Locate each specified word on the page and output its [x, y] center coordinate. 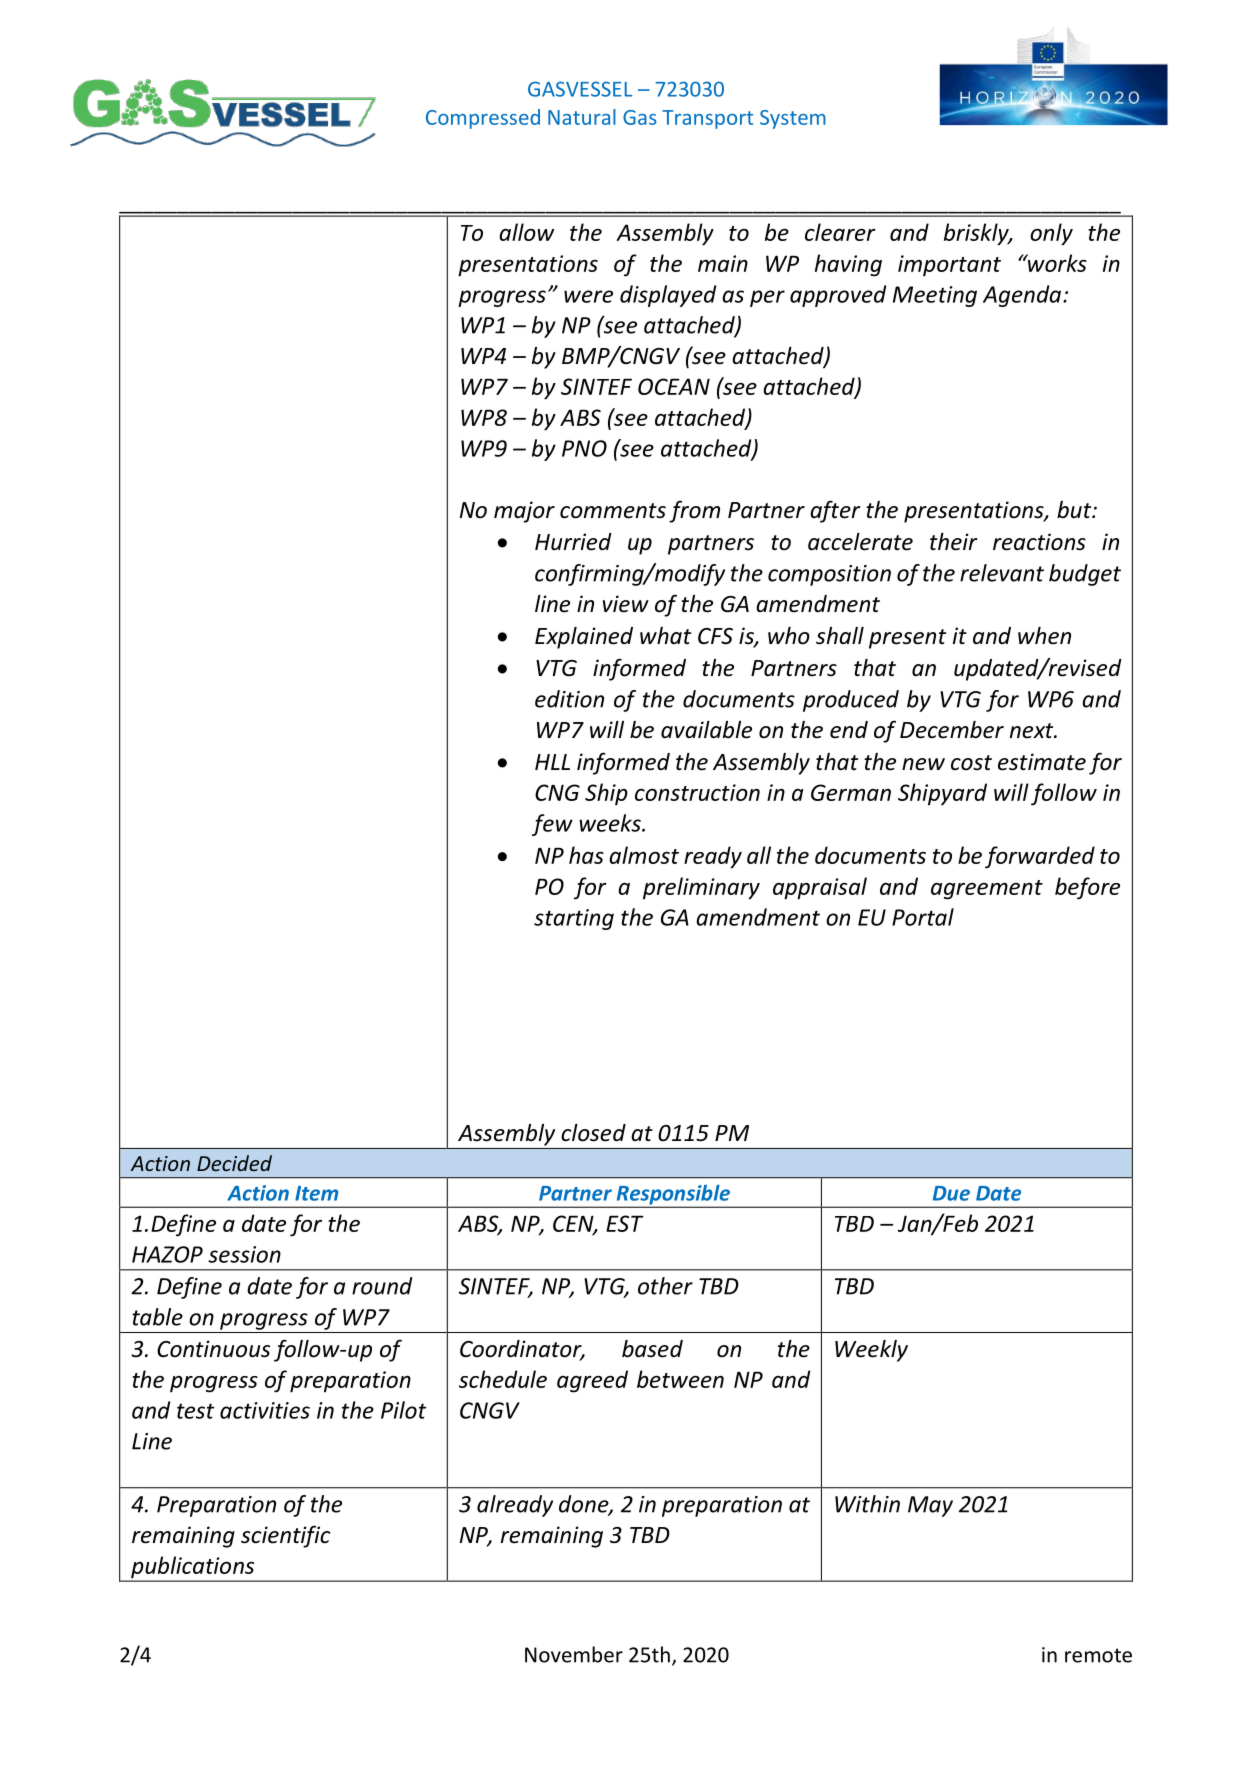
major [524, 512]
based [652, 1349]
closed [593, 1133]
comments [613, 511]
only [1051, 234]
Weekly [871, 1351]
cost [971, 763]
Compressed [483, 119]
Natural [582, 117]
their [953, 542]
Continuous [213, 1349]
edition [569, 699]
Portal [923, 917]
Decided [234, 1163]
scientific [286, 1536]
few [552, 825]
